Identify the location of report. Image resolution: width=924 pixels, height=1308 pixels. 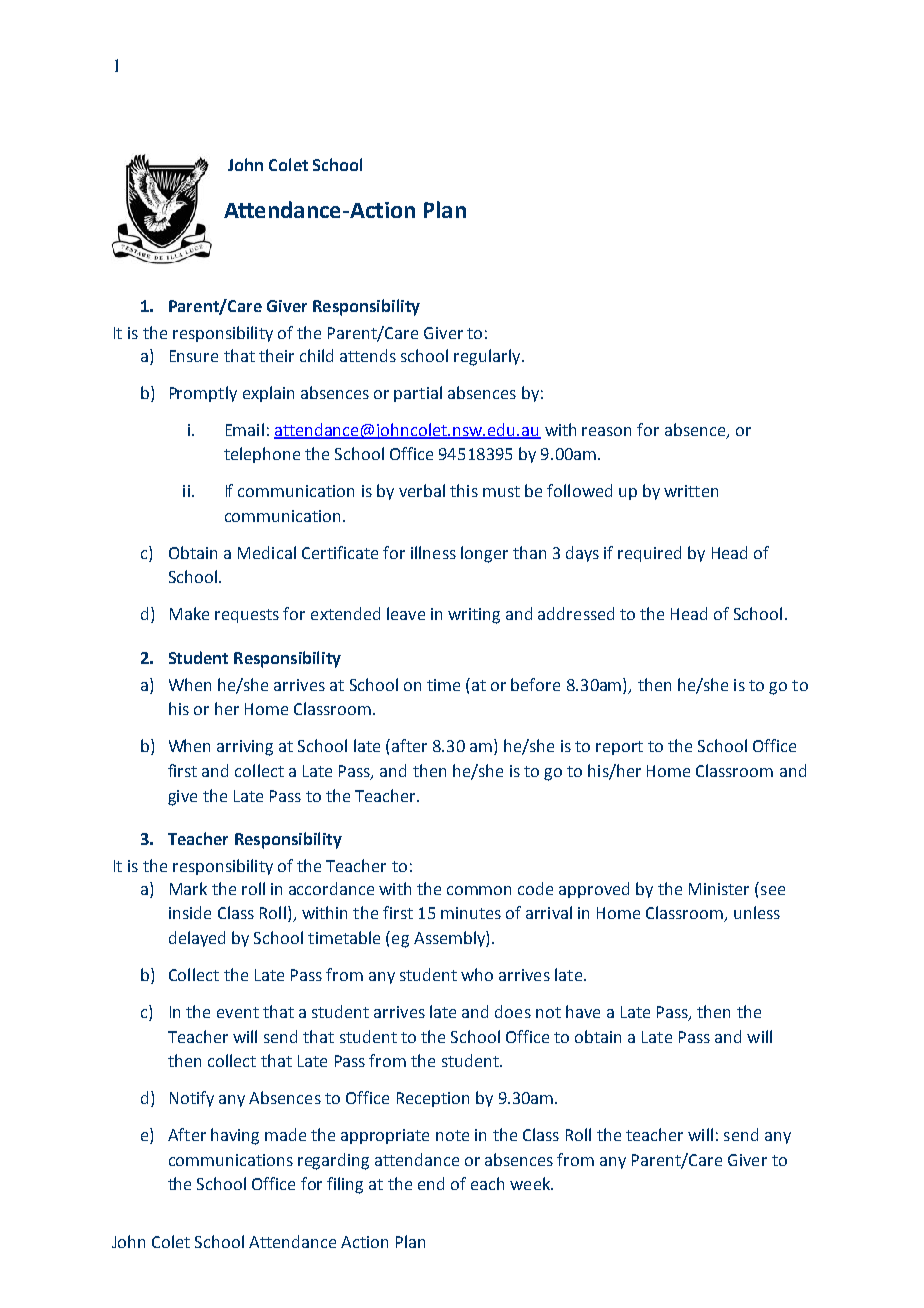
(619, 748).
